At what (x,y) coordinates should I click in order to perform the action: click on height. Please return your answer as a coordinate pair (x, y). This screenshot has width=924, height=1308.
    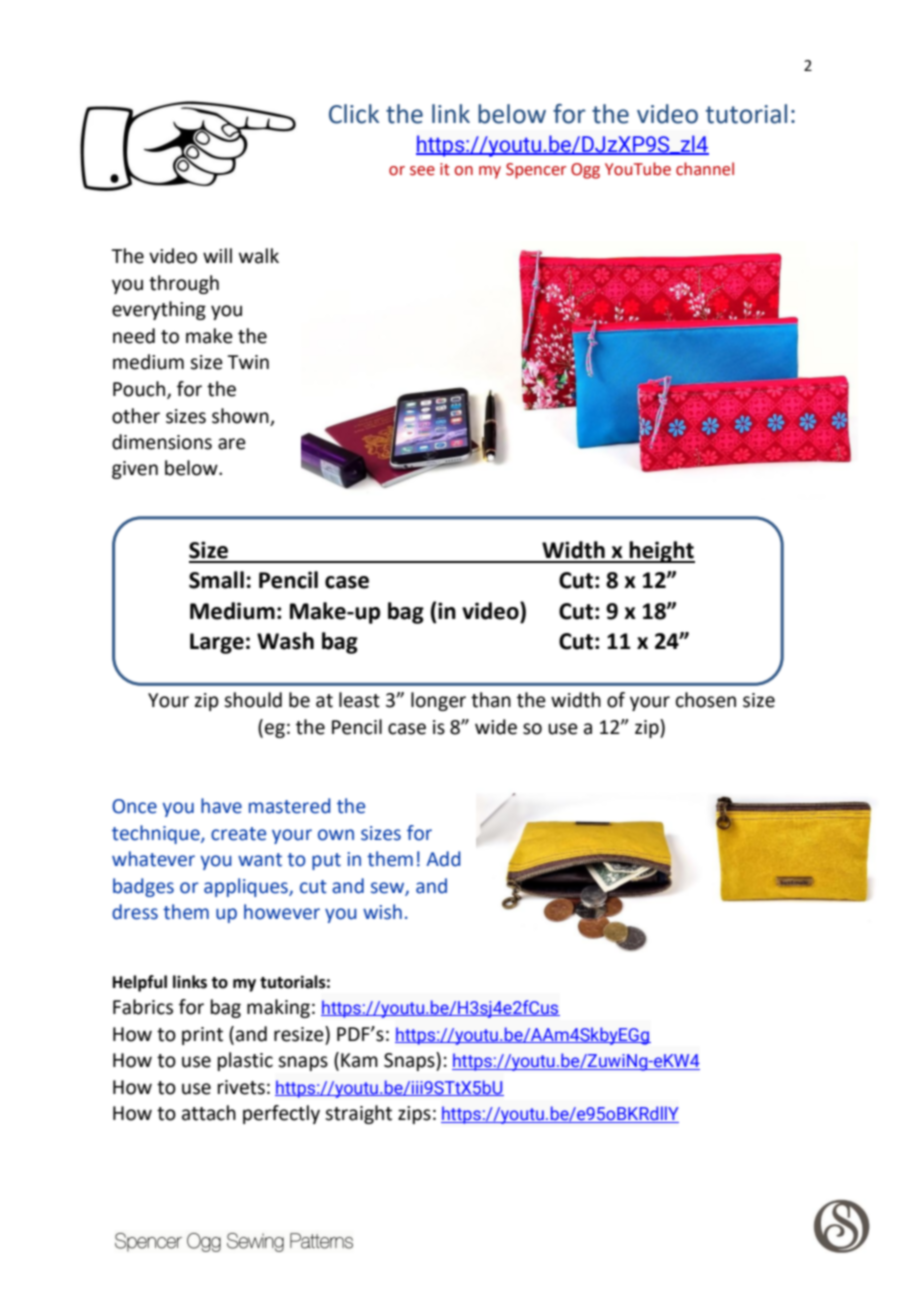
    Looking at the image, I should click on (661, 552).
